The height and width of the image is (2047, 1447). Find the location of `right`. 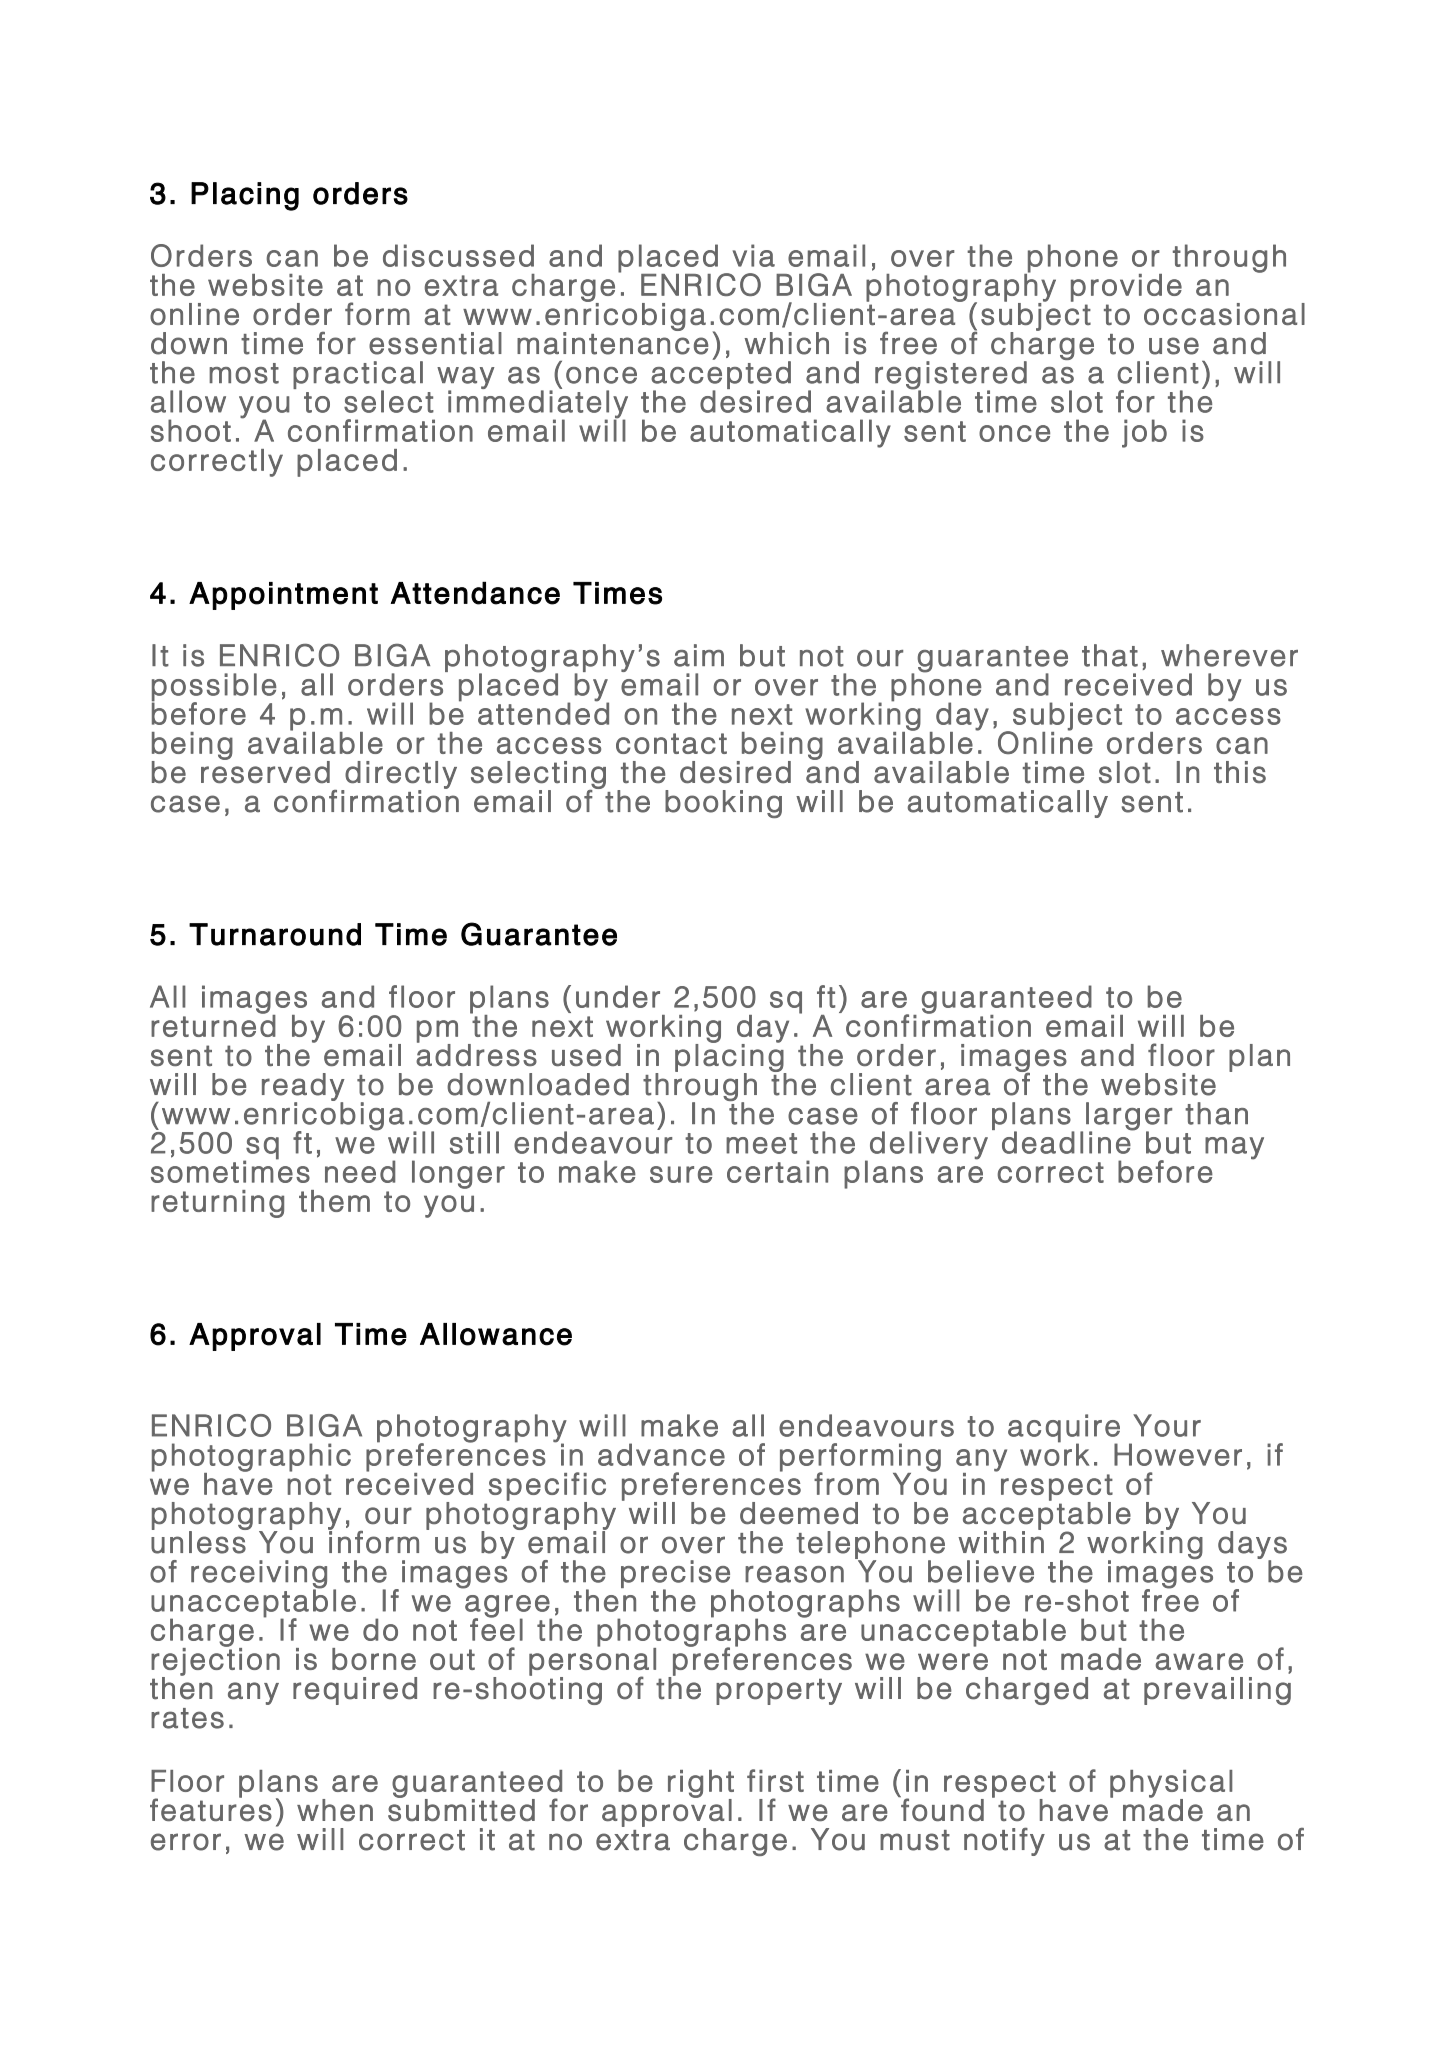

right is located at coordinates (701, 1785).
